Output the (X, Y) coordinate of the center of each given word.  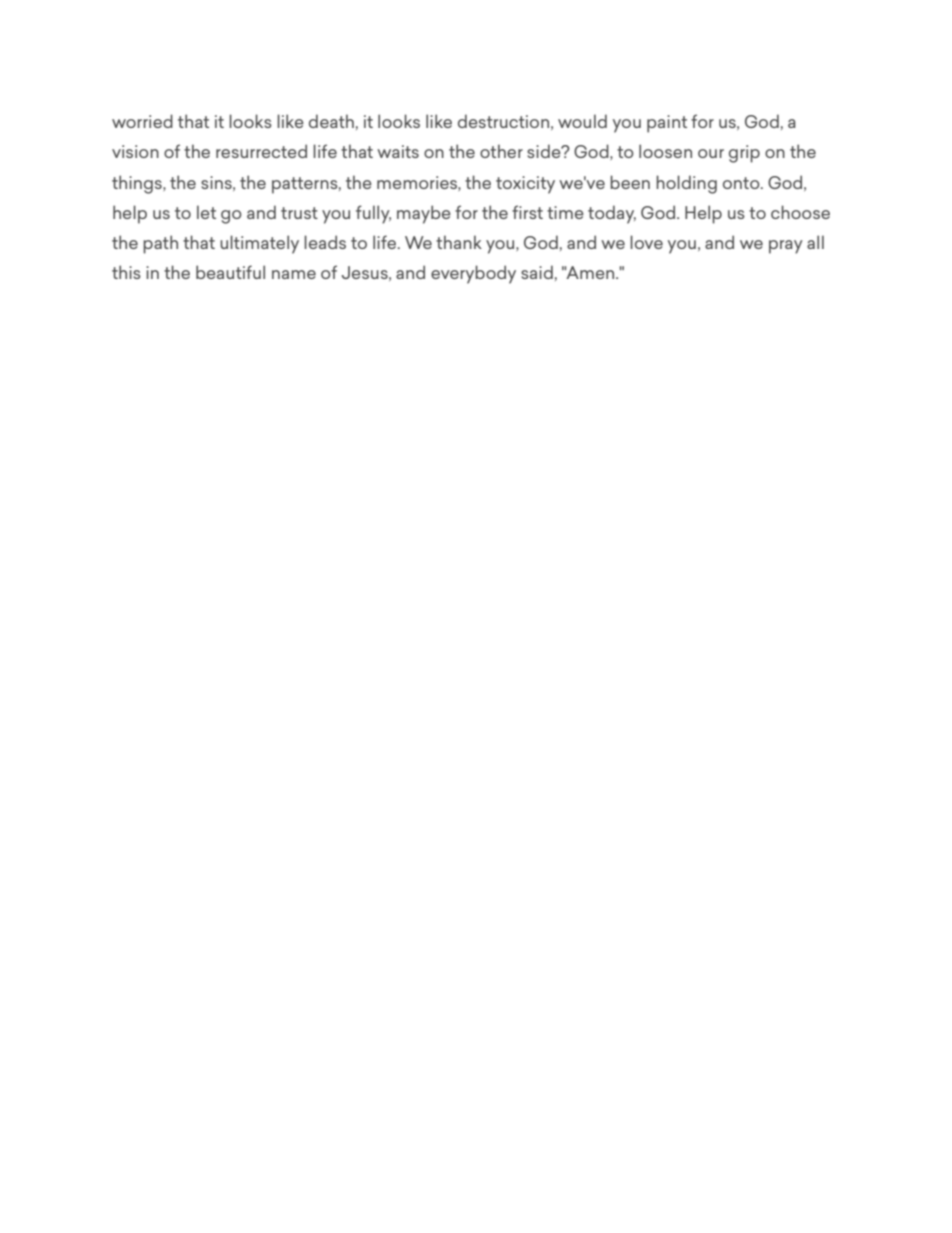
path (160, 244)
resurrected (261, 151)
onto (742, 183)
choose (800, 212)
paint (667, 124)
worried (142, 121)
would (582, 121)
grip (744, 154)
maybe (424, 214)
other (501, 151)
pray (786, 247)
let (206, 212)
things (138, 184)
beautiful (230, 272)
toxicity (525, 185)
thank (459, 242)
